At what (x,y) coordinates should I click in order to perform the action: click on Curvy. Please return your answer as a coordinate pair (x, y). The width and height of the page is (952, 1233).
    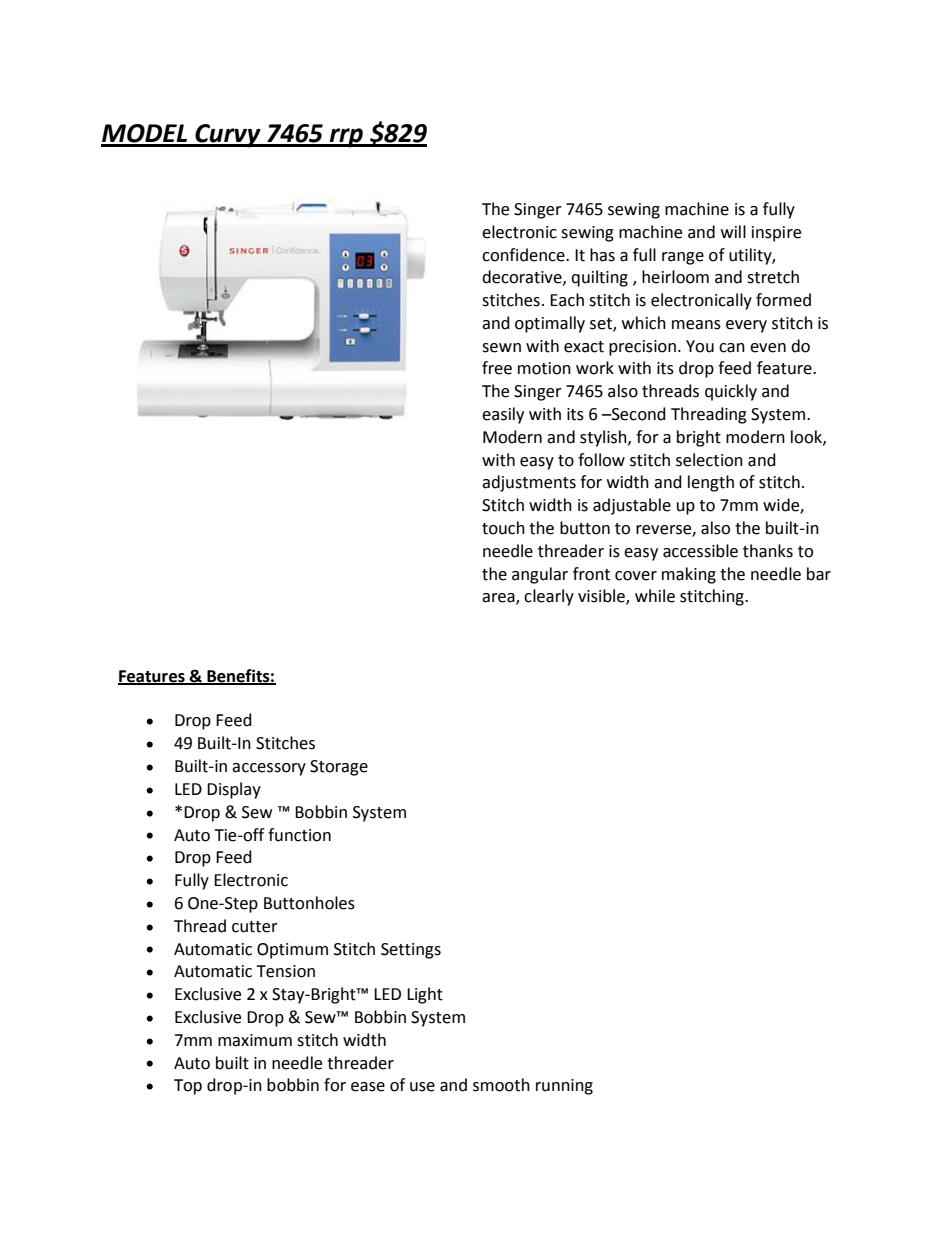
    Looking at the image, I should click on (228, 136).
